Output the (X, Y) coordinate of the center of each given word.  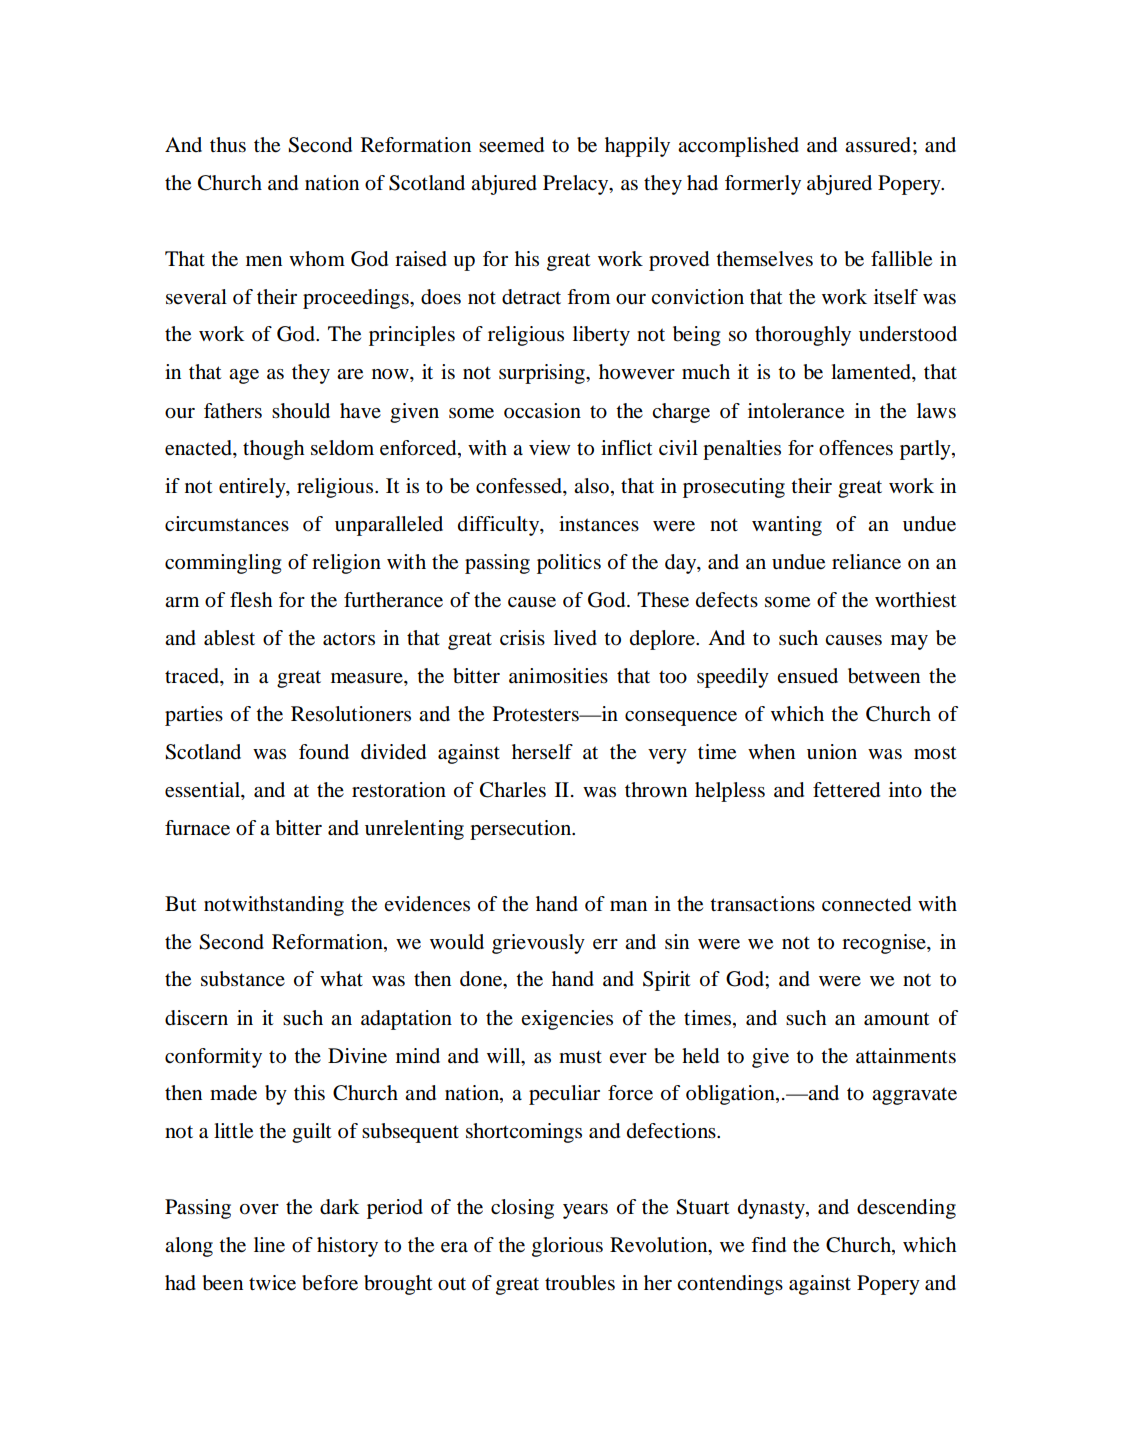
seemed (511, 145)
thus (228, 145)
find (768, 1245)
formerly (763, 185)
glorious (567, 1247)
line (269, 1245)
